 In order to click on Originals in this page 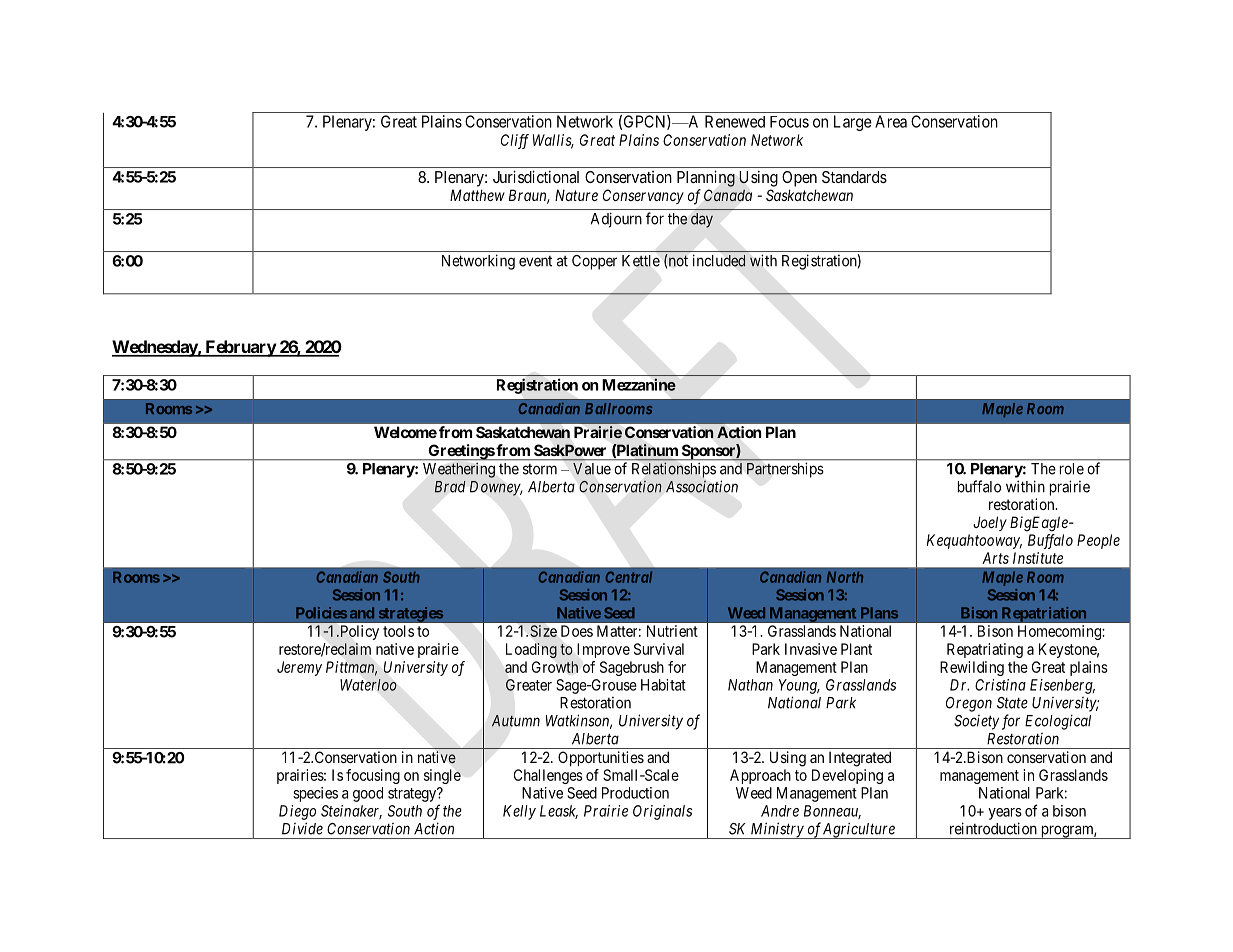, I will do `click(662, 812)`.
